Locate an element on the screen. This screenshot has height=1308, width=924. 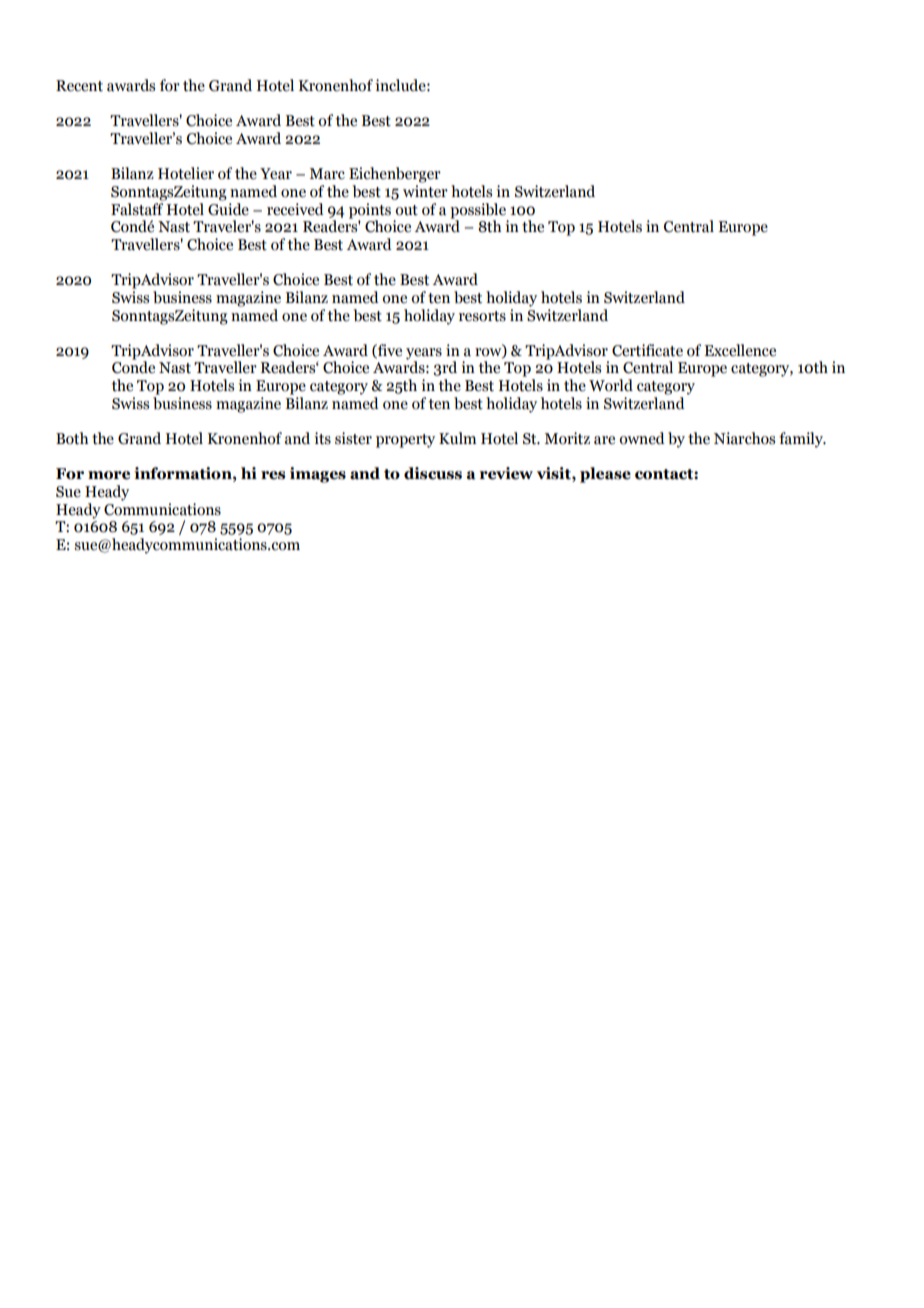
Both is located at coordinates (72, 438).
